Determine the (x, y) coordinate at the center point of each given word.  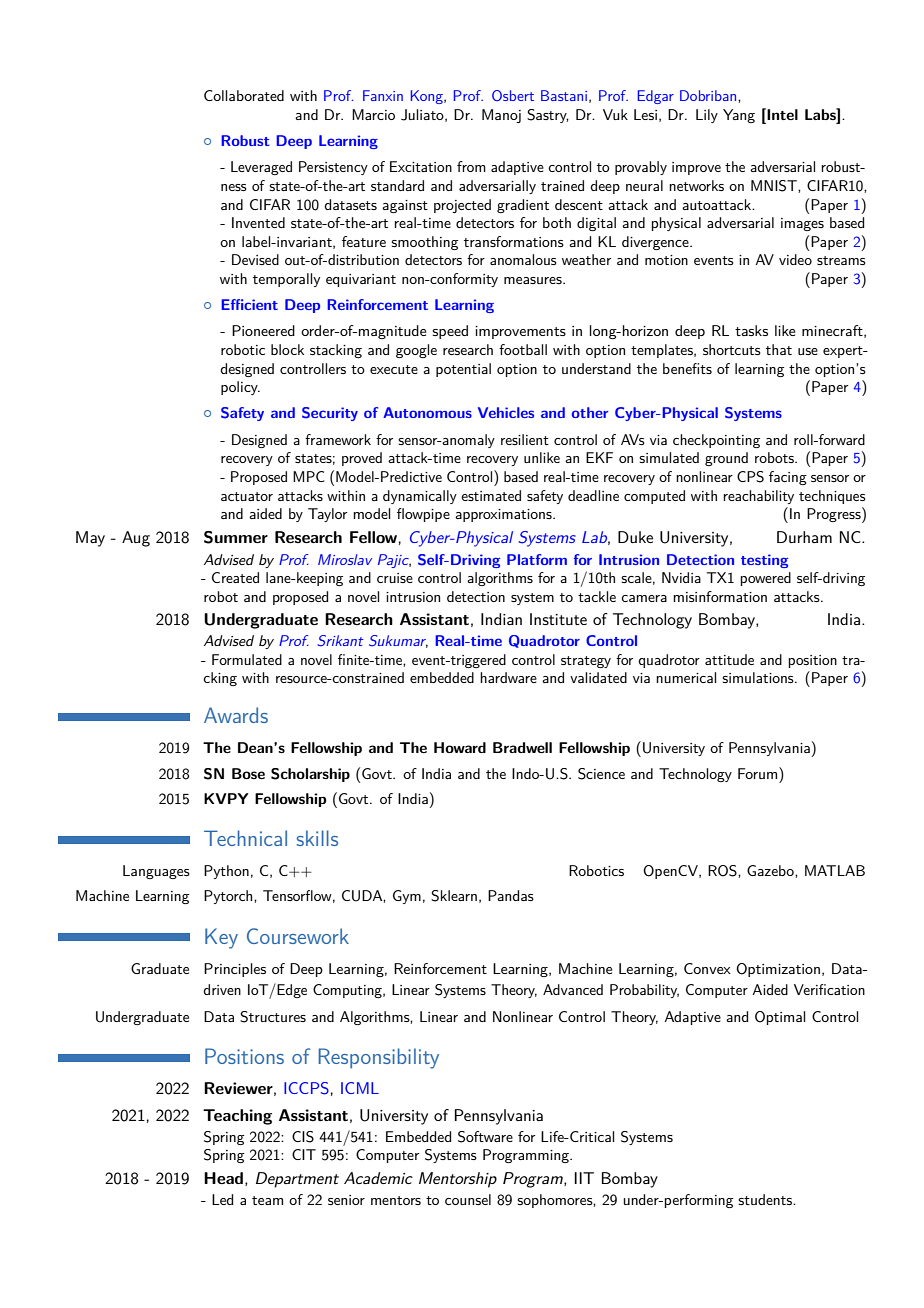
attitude (729, 659)
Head (225, 1179)
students (766, 1199)
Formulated (247, 659)
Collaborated (244, 95)
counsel (468, 1199)
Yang (739, 116)
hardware (508, 677)
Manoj (501, 116)
